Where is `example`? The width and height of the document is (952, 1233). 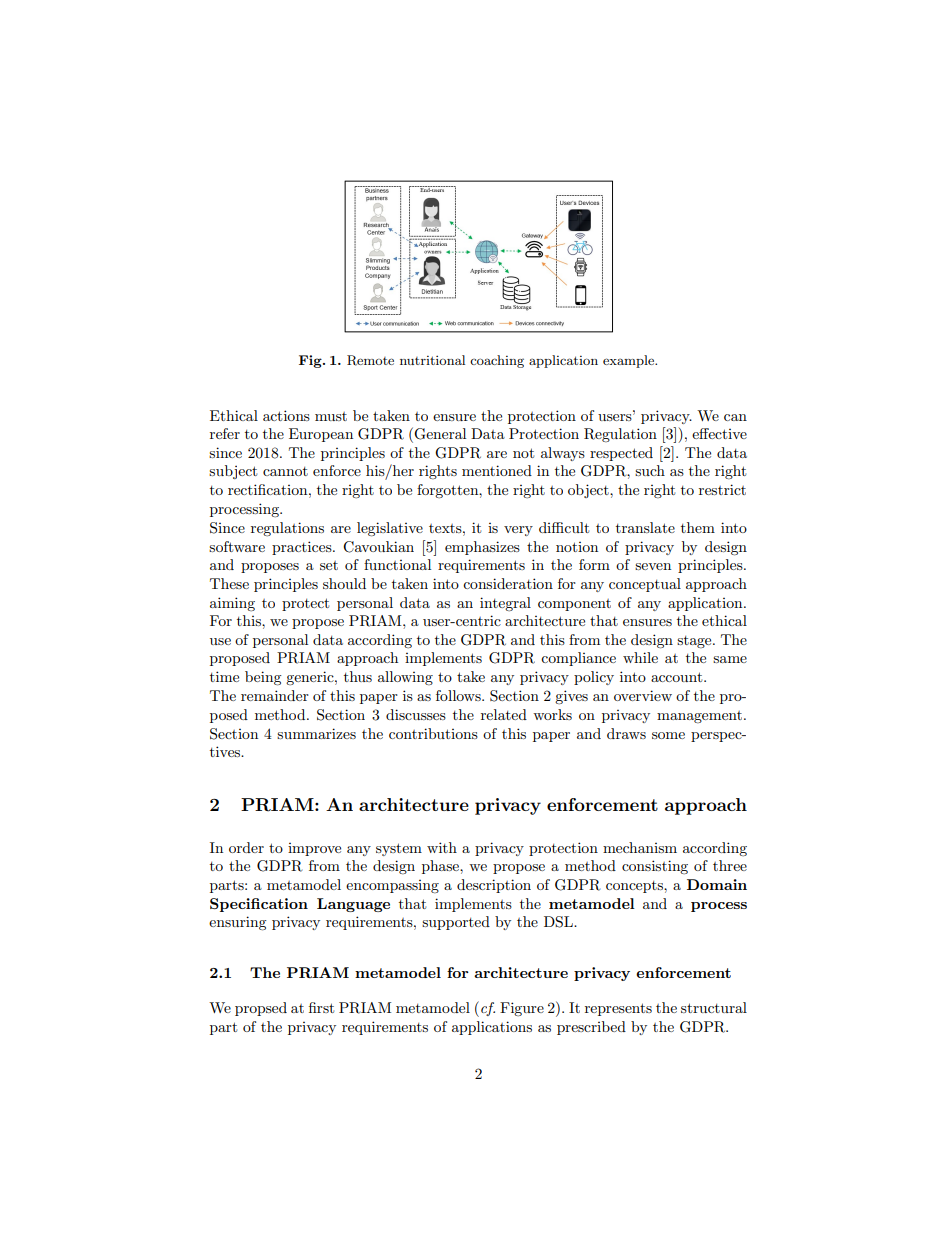 example is located at coordinates (629, 361).
